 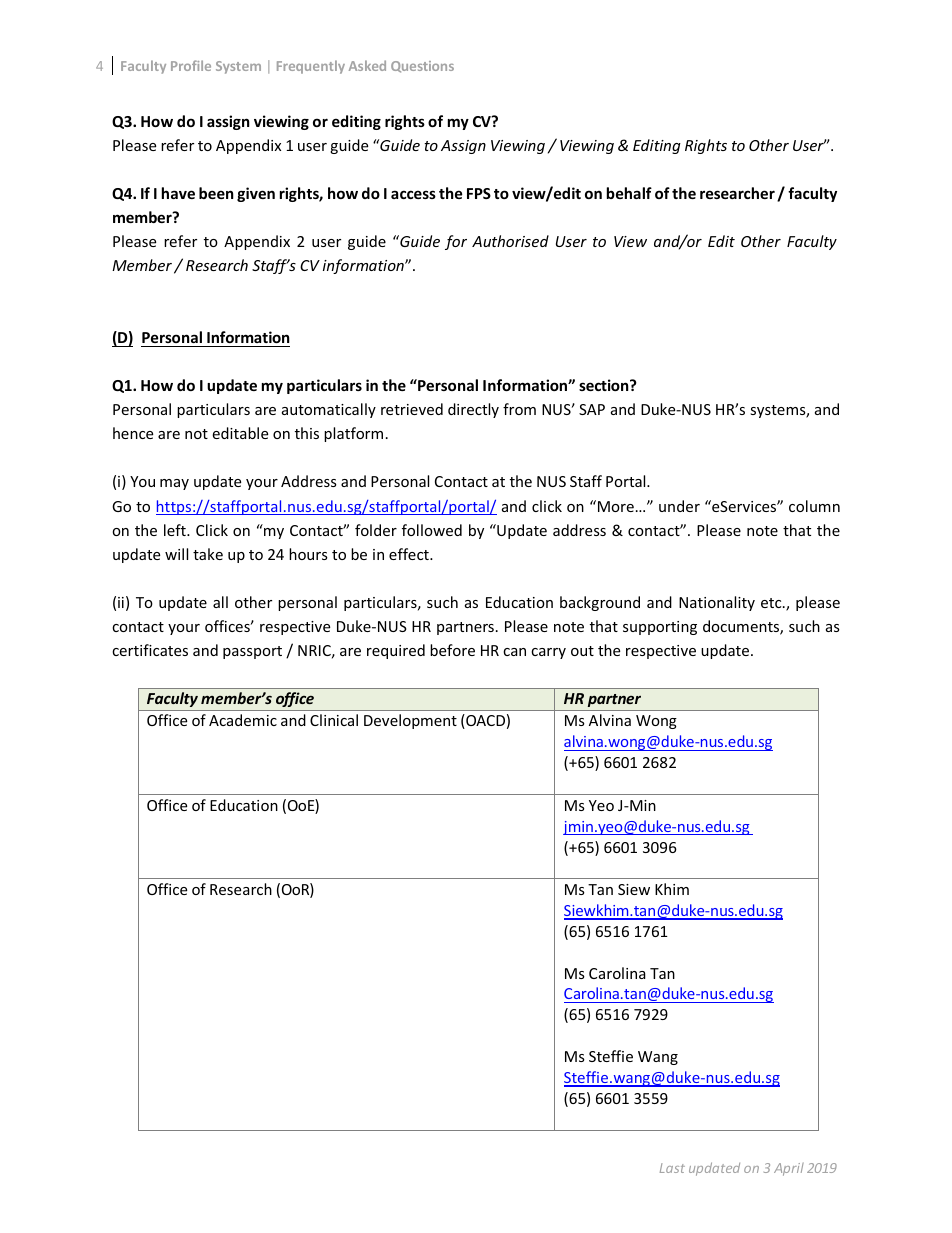 I want to click on directly, so click(x=473, y=410).
